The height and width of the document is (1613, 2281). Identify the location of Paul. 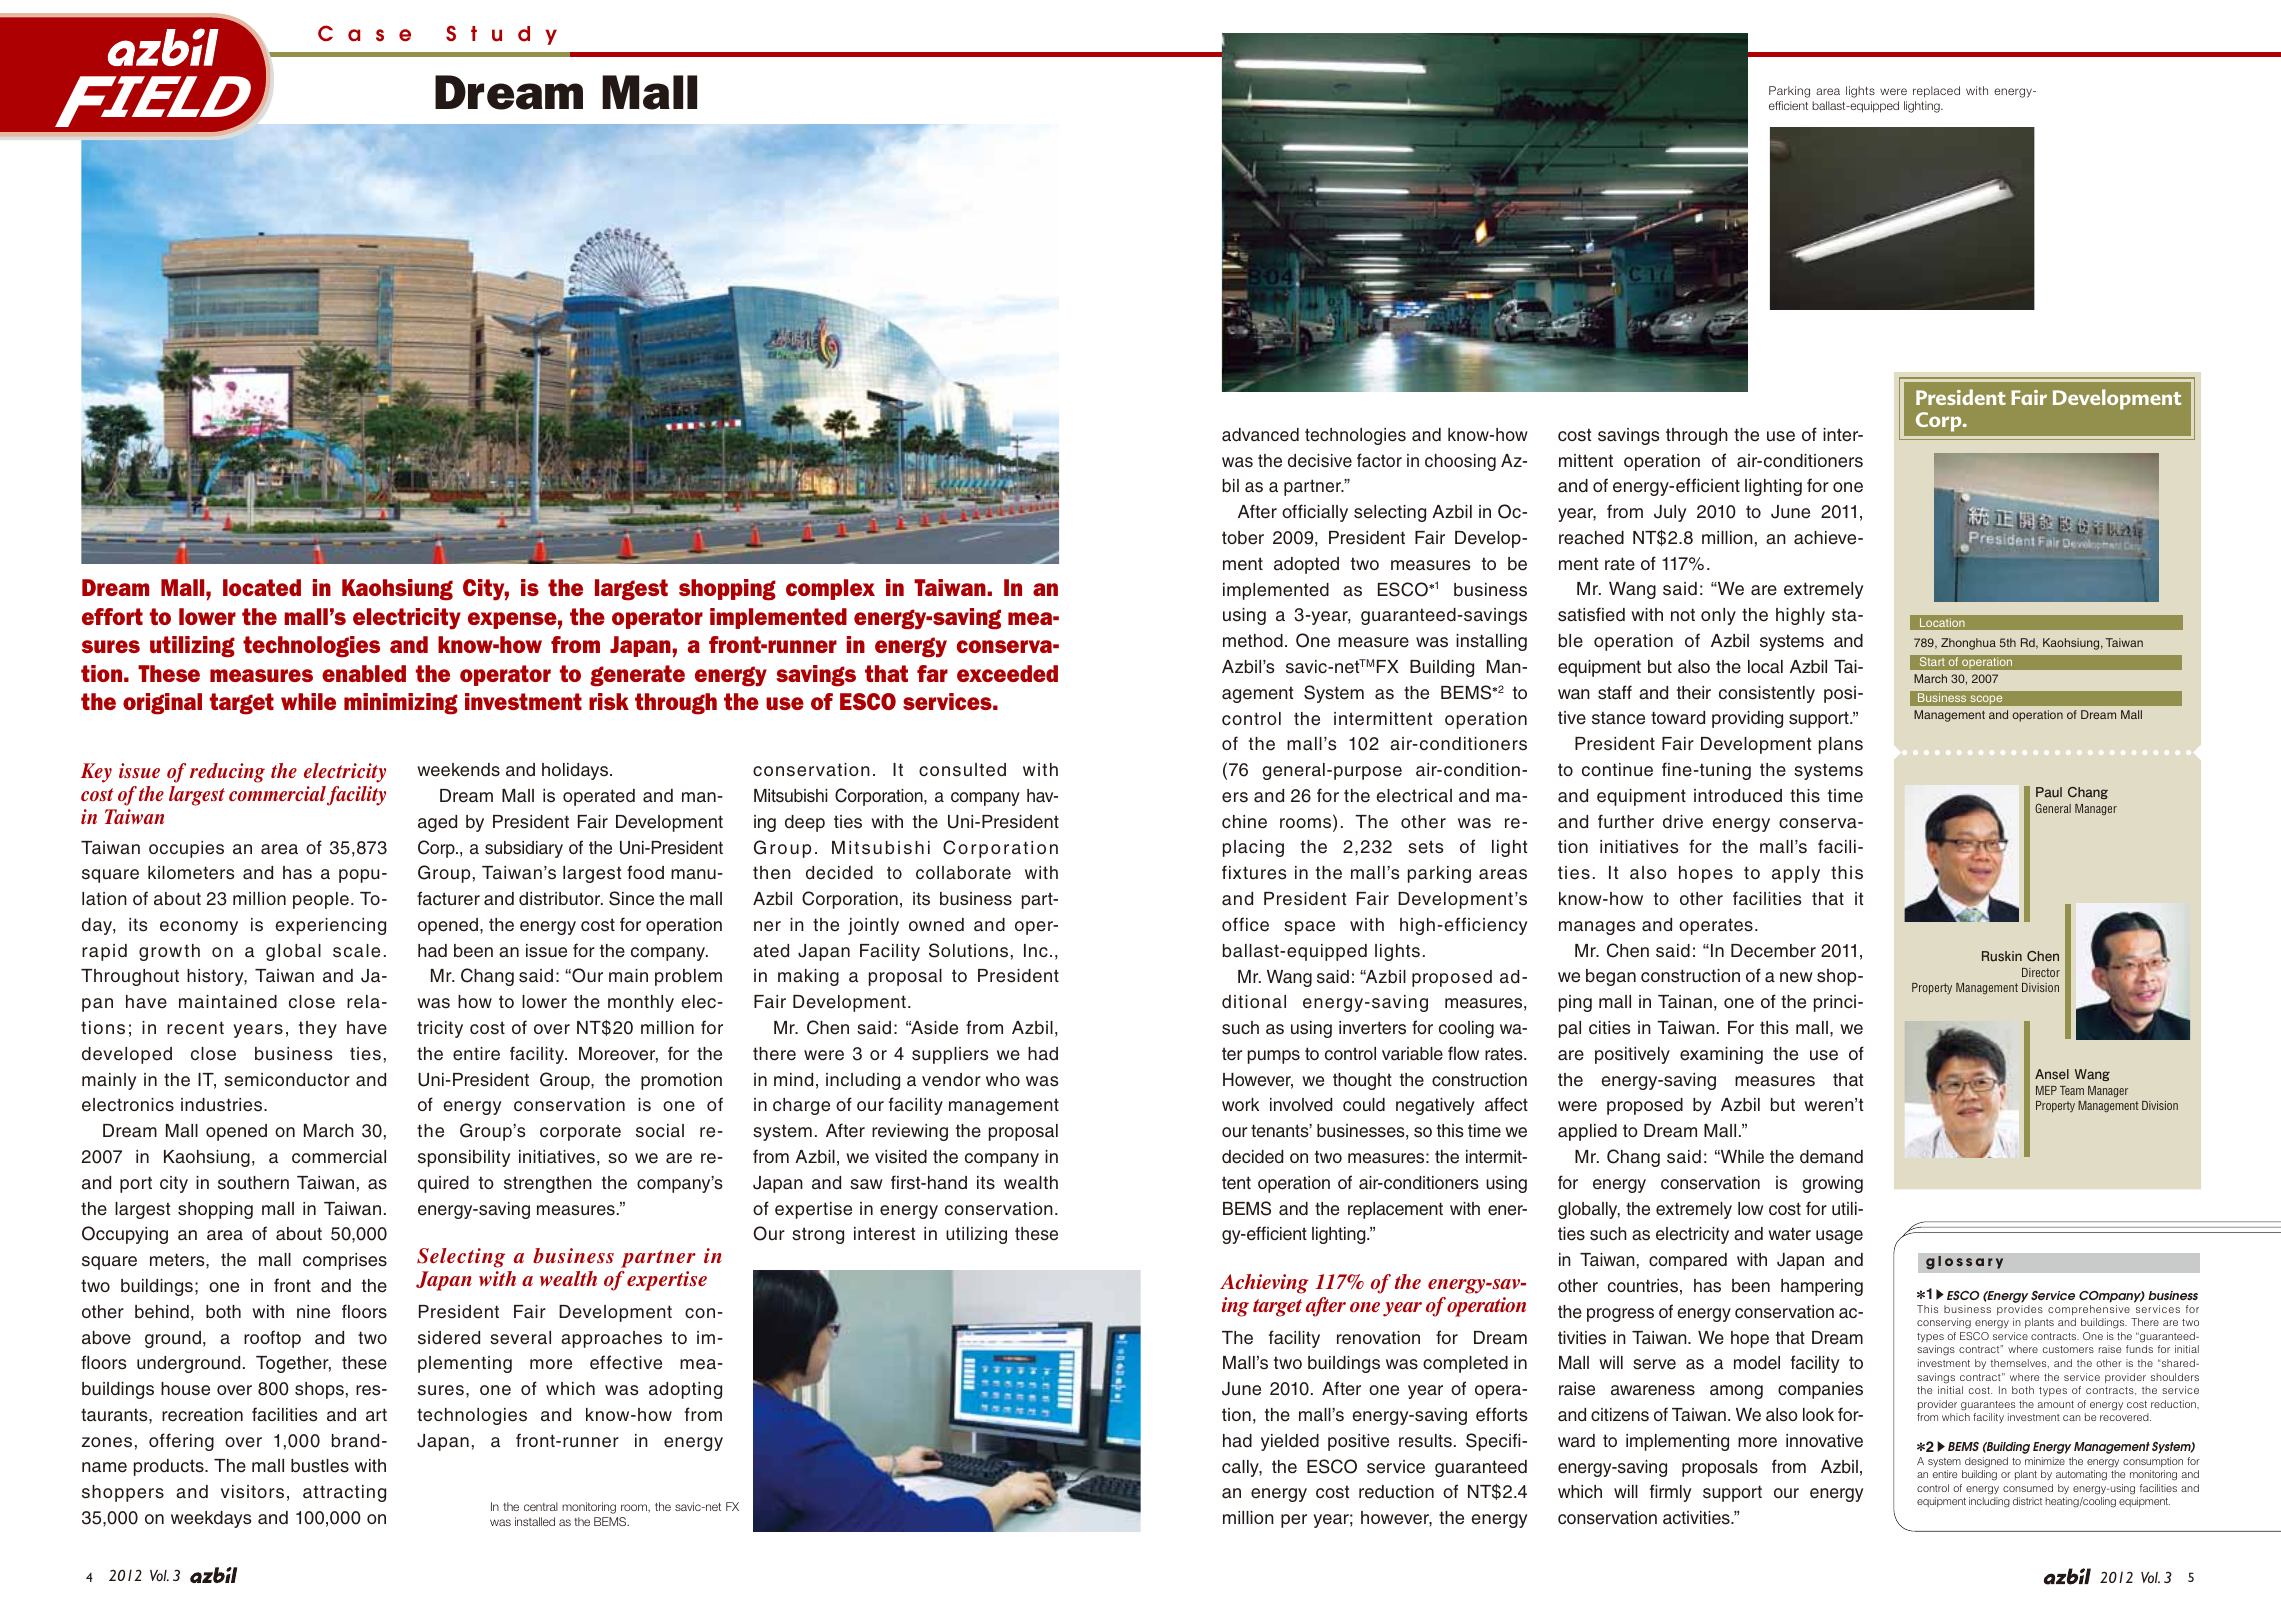
(2049, 792).
